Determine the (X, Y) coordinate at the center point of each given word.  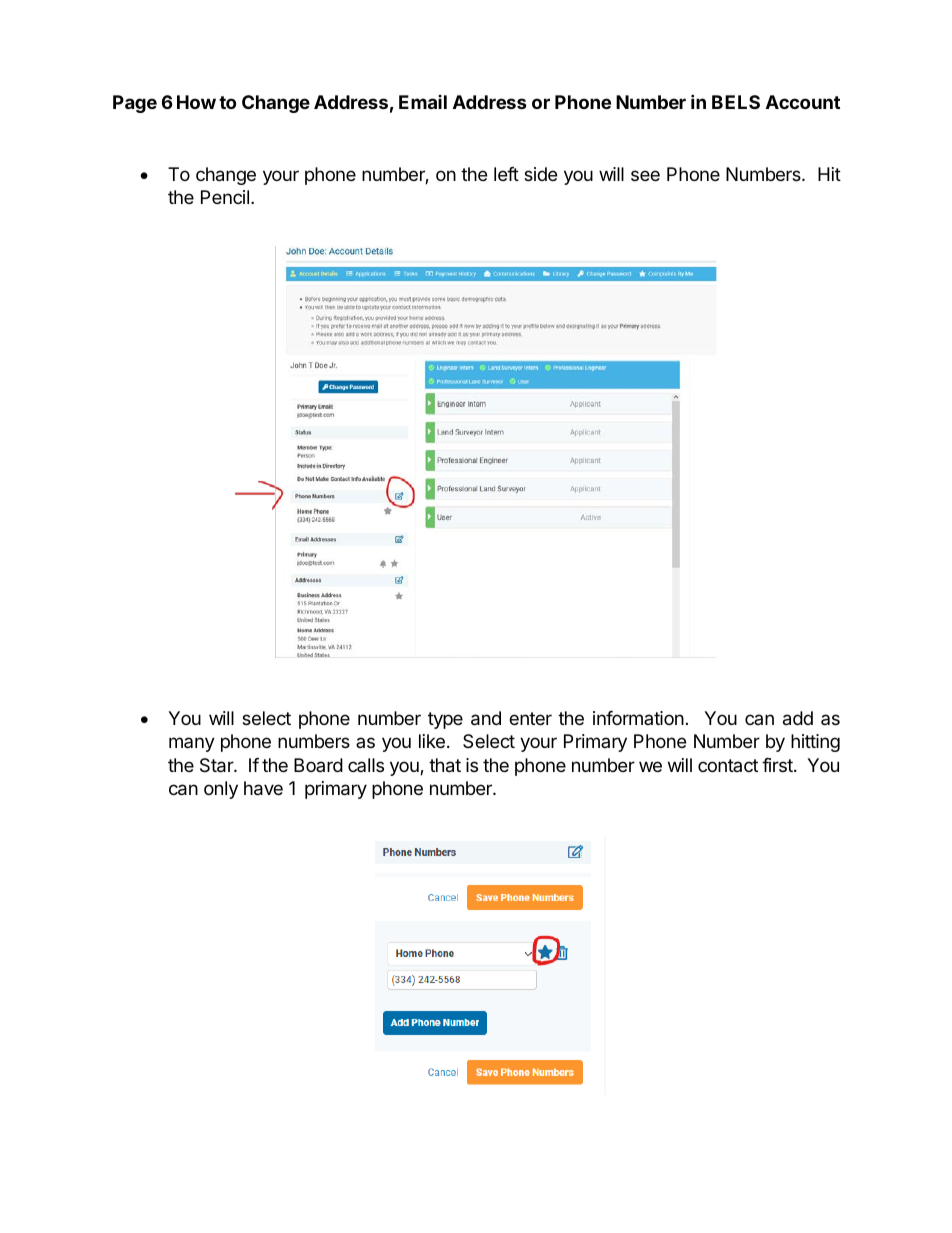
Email (423, 102)
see (645, 175)
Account (803, 102)
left (506, 174)
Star (217, 765)
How (196, 102)
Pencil (225, 197)
